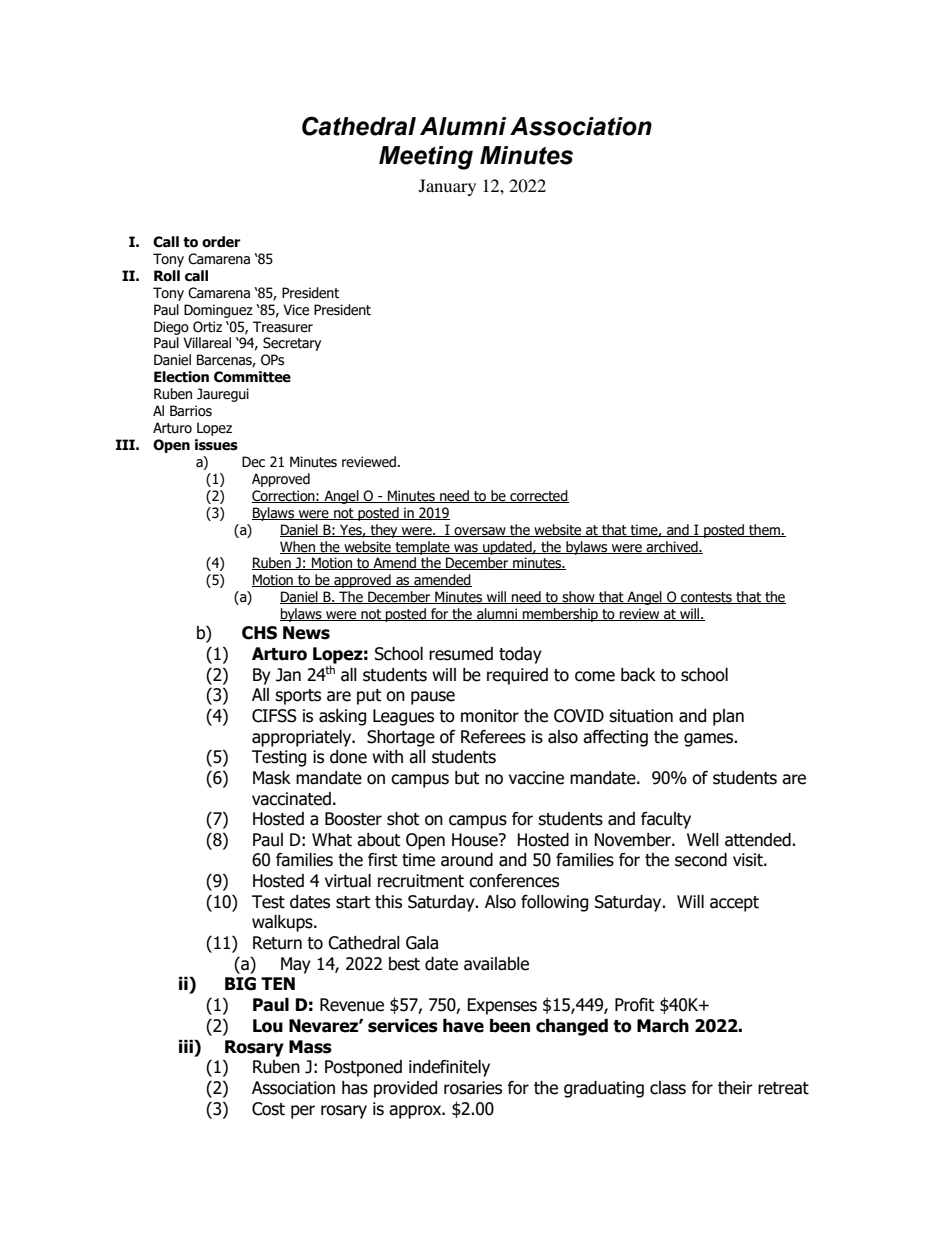 The image size is (952, 1233). I want to click on oversaw, so click(480, 532).
